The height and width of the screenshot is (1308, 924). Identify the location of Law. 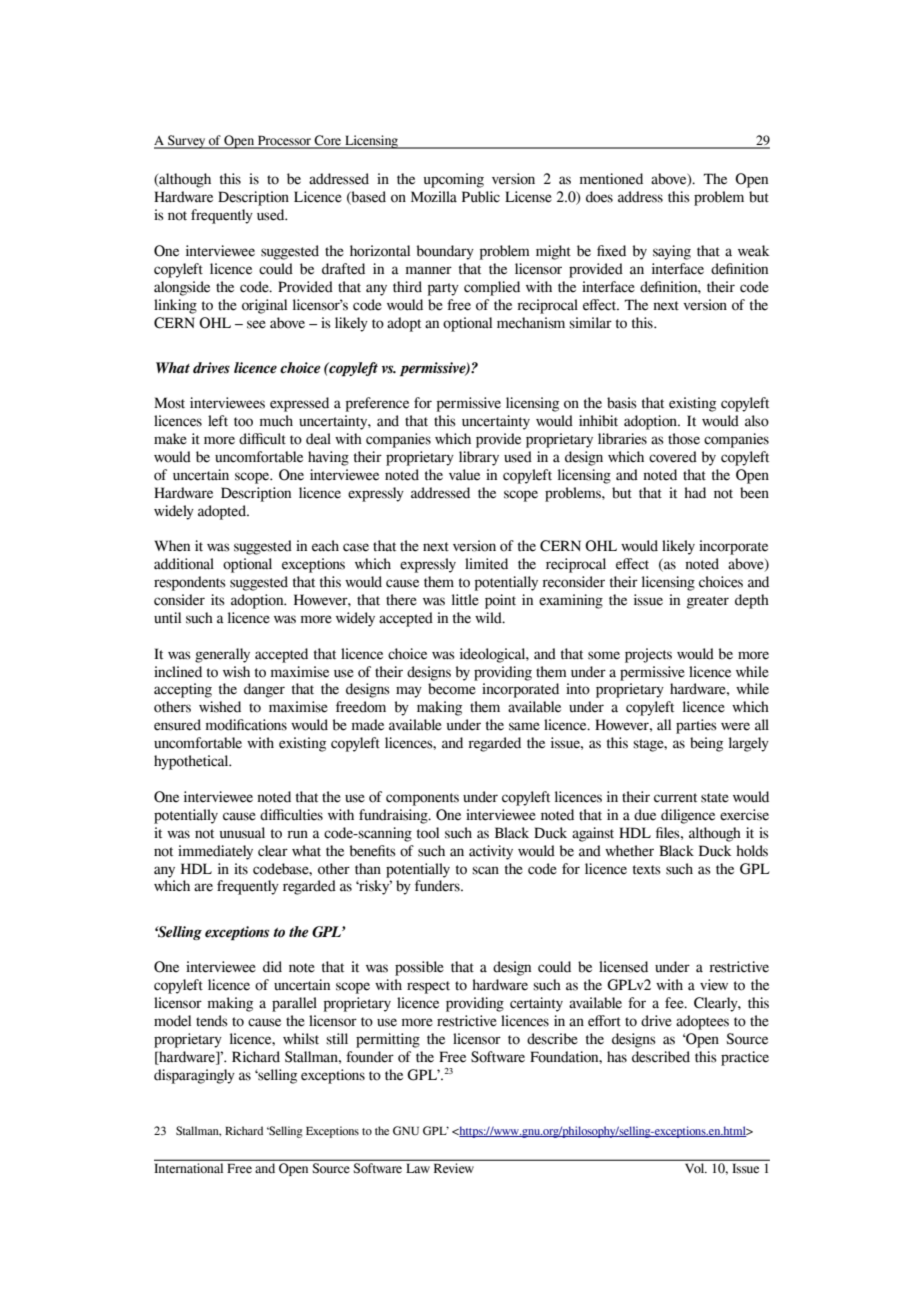
(418, 1168).
